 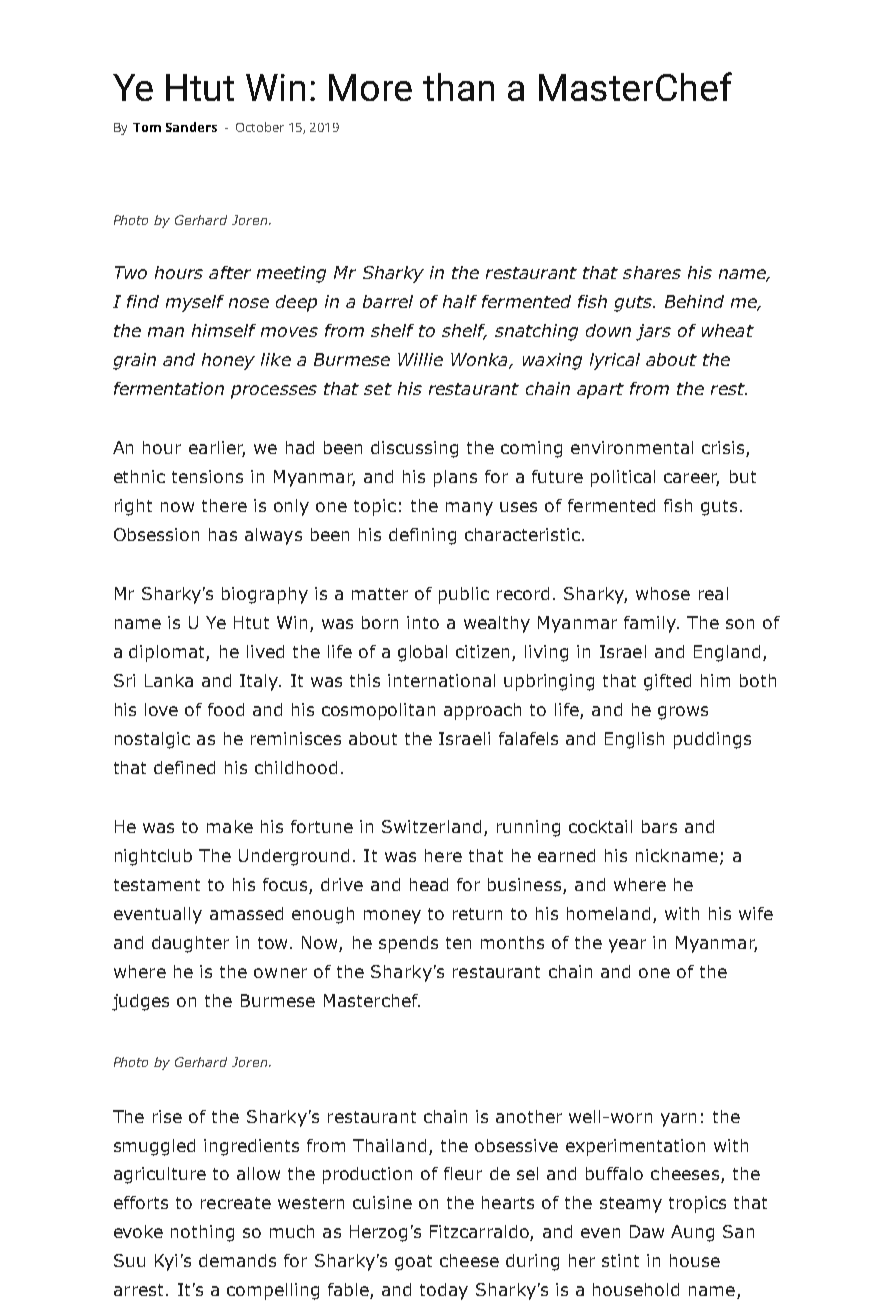 I want to click on goat, so click(x=413, y=1263).
